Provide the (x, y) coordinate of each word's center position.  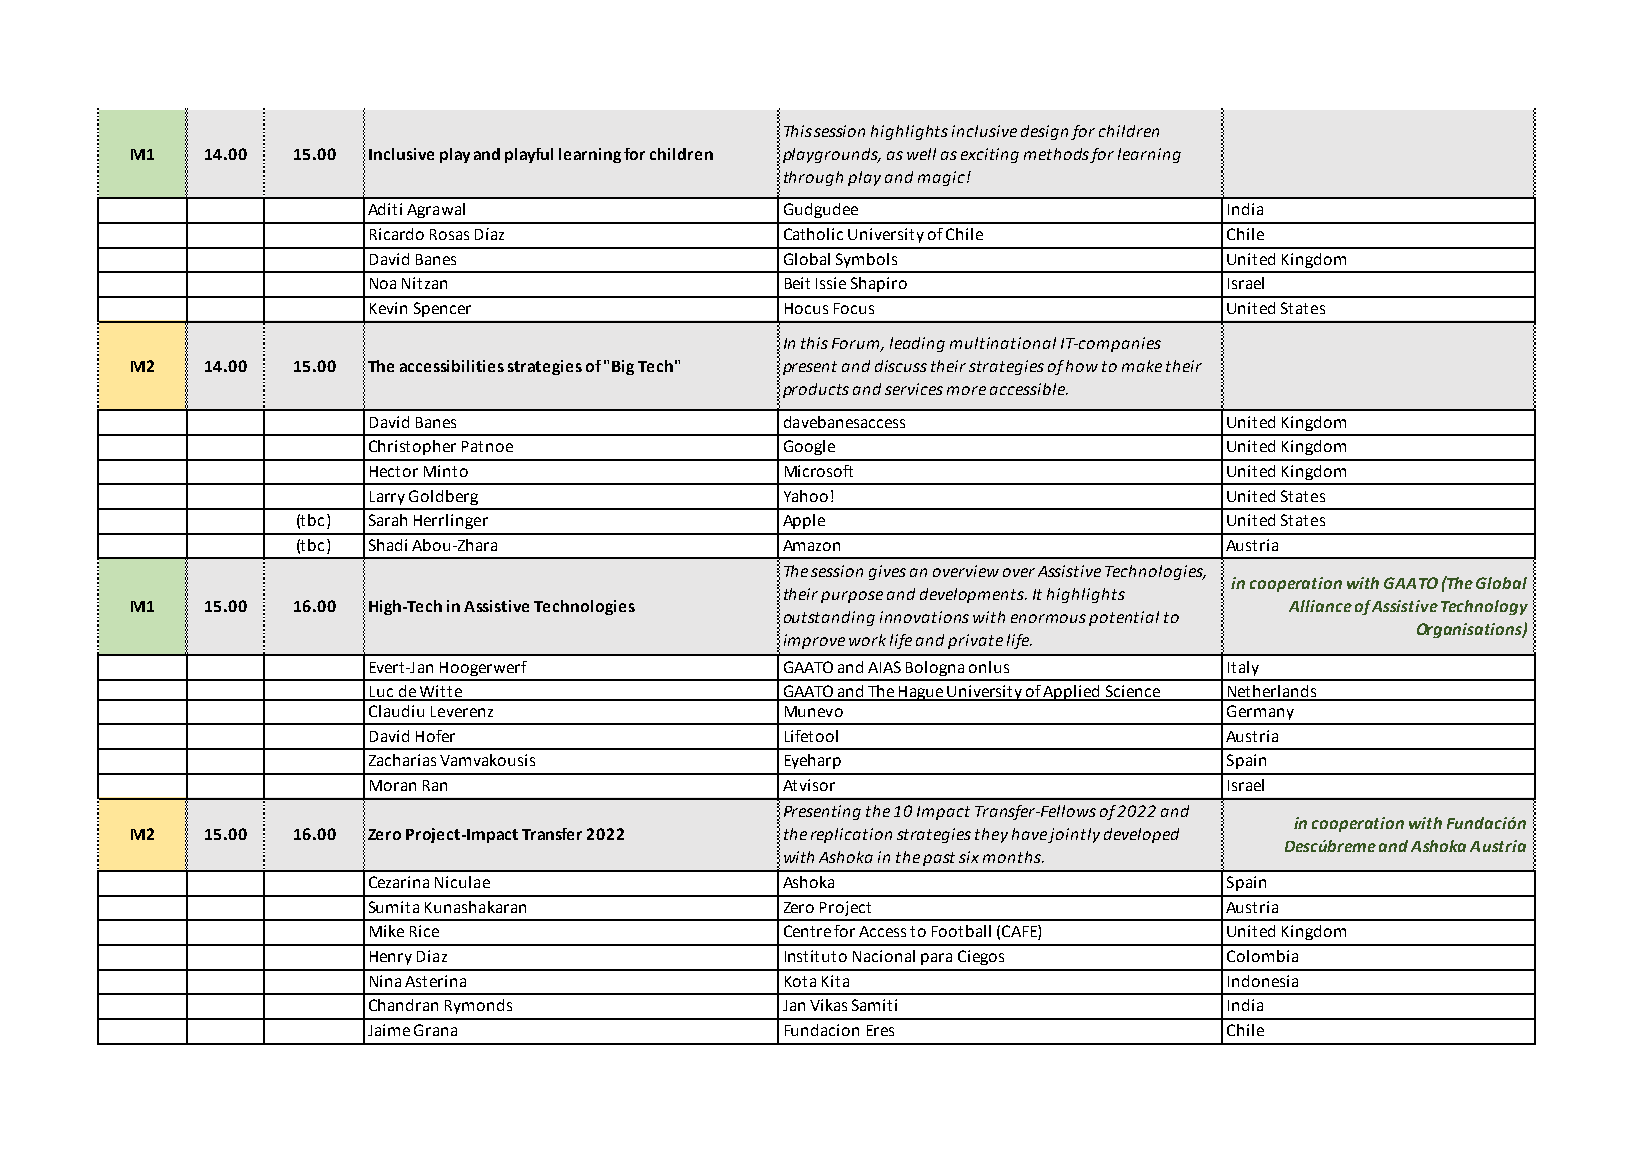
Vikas (828, 1005)
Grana (435, 1030)
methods (1056, 154)
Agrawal (436, 210)
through (813, 178)
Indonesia (1263, 981)
